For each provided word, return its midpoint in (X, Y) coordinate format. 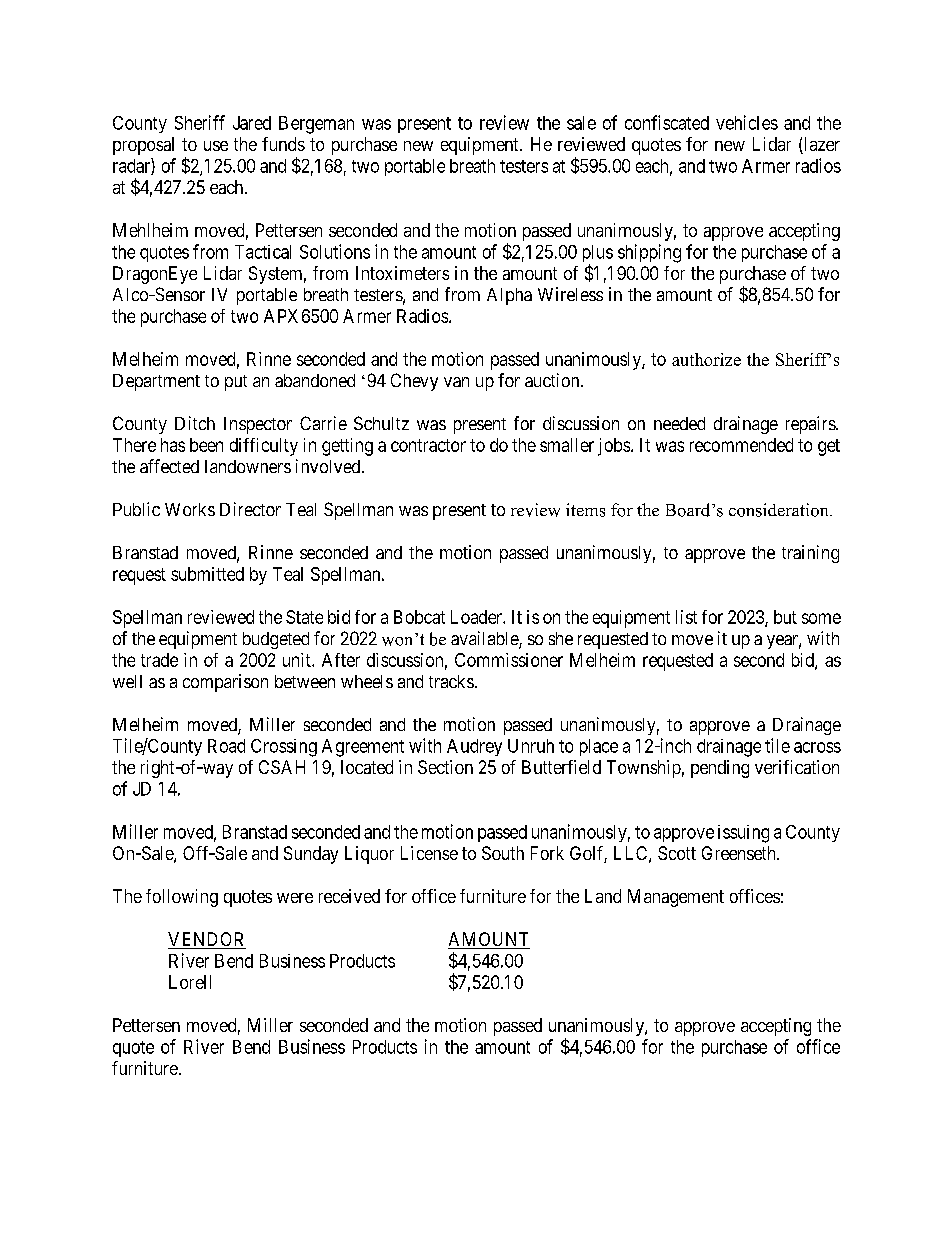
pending (720, 769)
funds (283, 144)
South (503, 853)
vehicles (747, 122)
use (216, 146)
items (585, 510)
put (236, 383)
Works (190, 509)
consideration (780, 510)
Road (226, 746)
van (456, 382)
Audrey (474, 747)
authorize (706, 359)
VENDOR (207, 940)
